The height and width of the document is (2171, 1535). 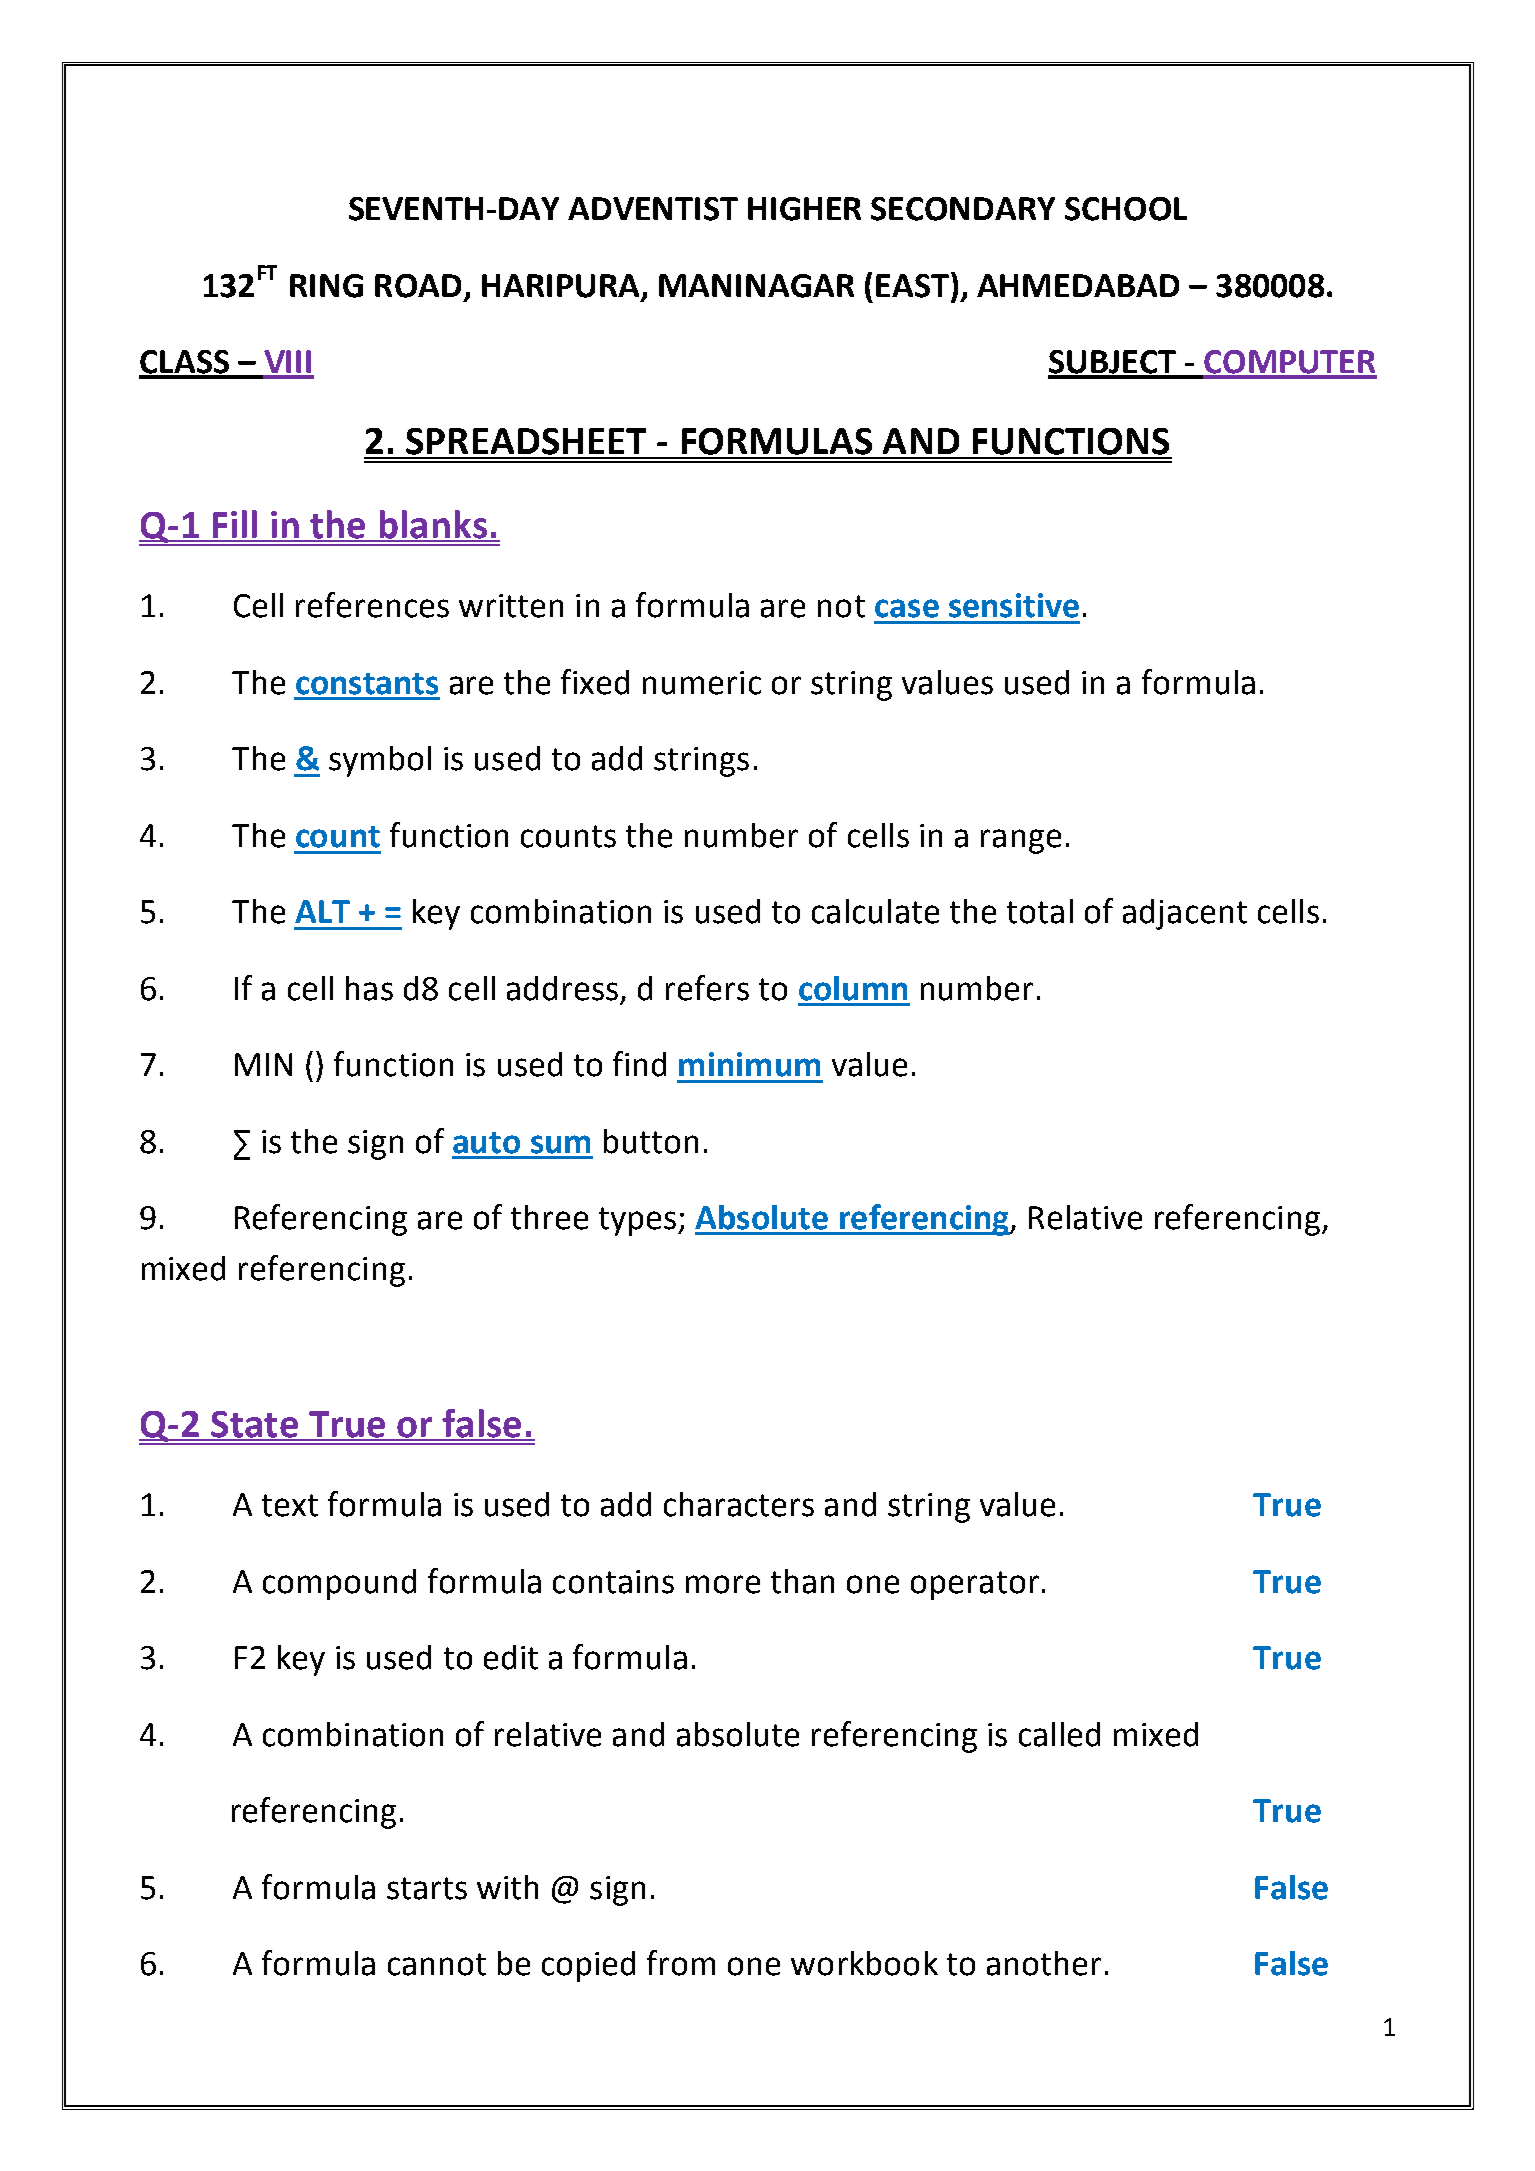 What do you see at coordinates (1021, 841) in the document?
I see `range` at bounding box center [1021, 841].
